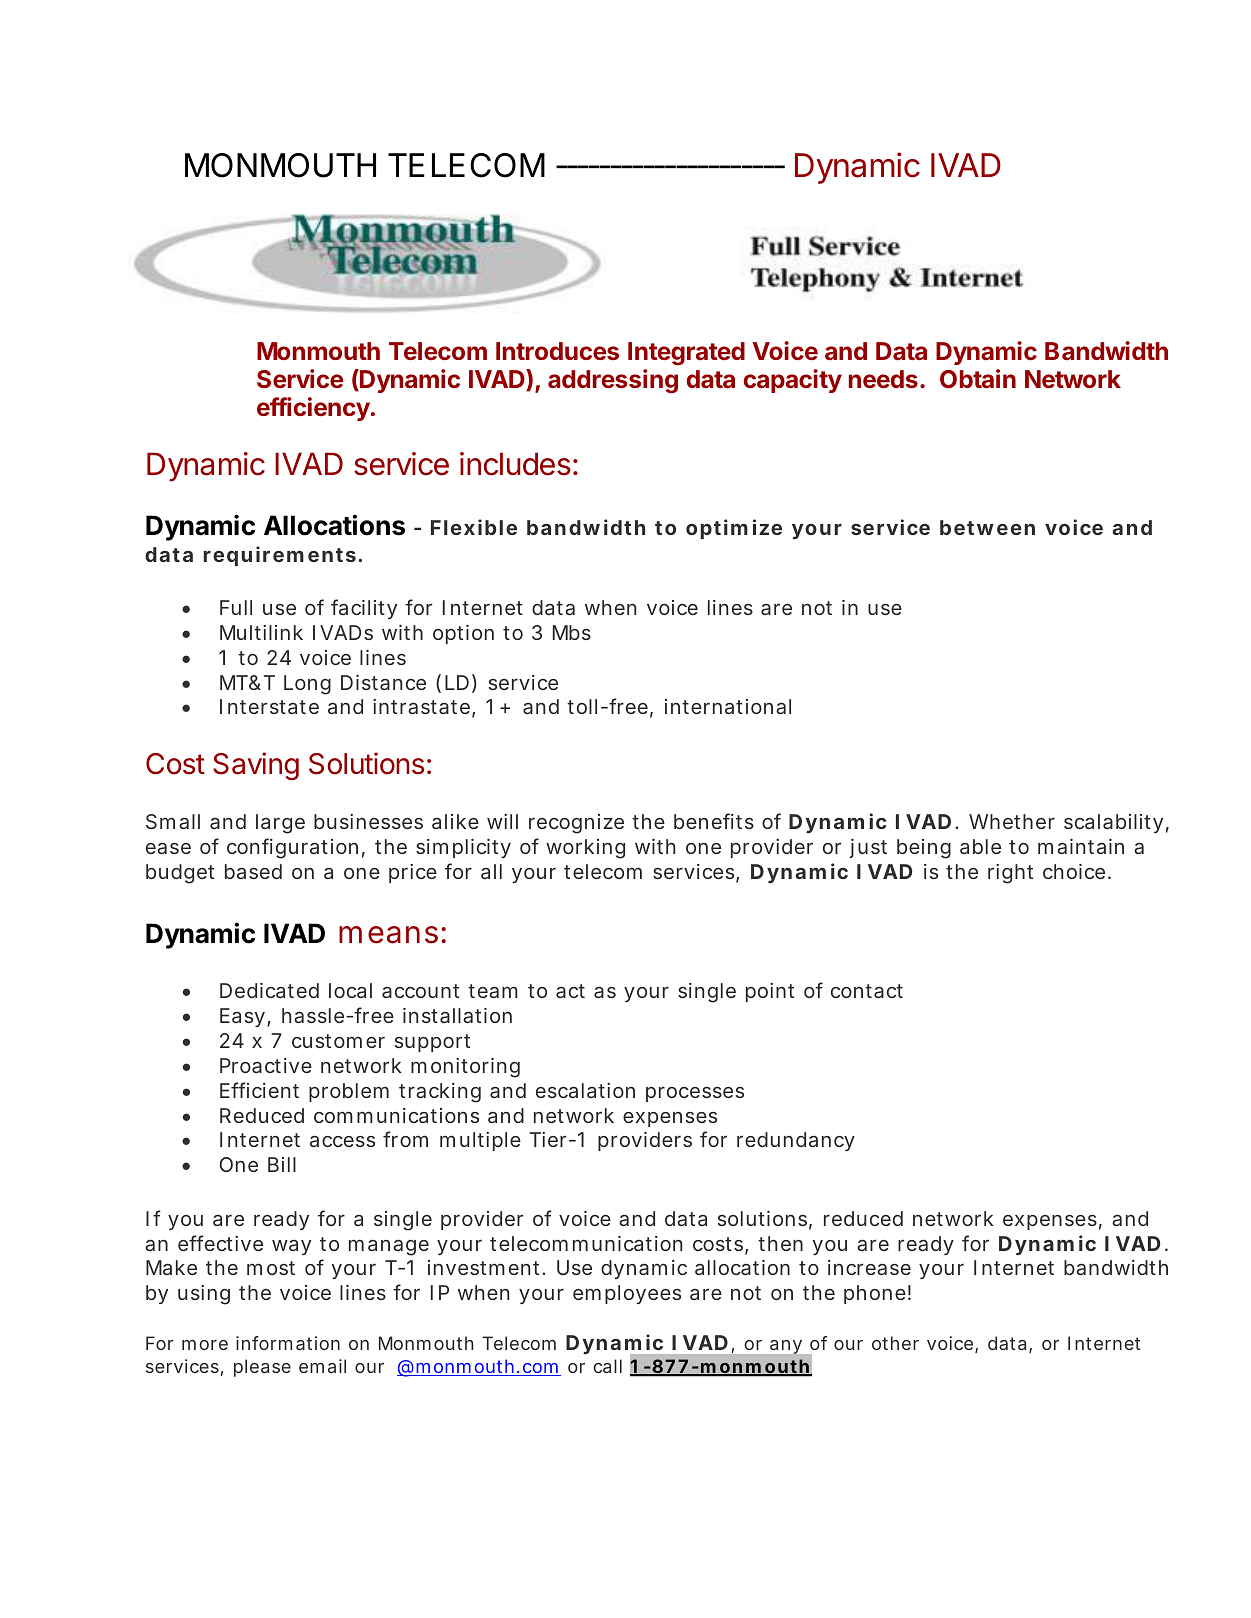 This screenshot has height=1618, width=1251. I want to click on configuration, so click(292, 848).
